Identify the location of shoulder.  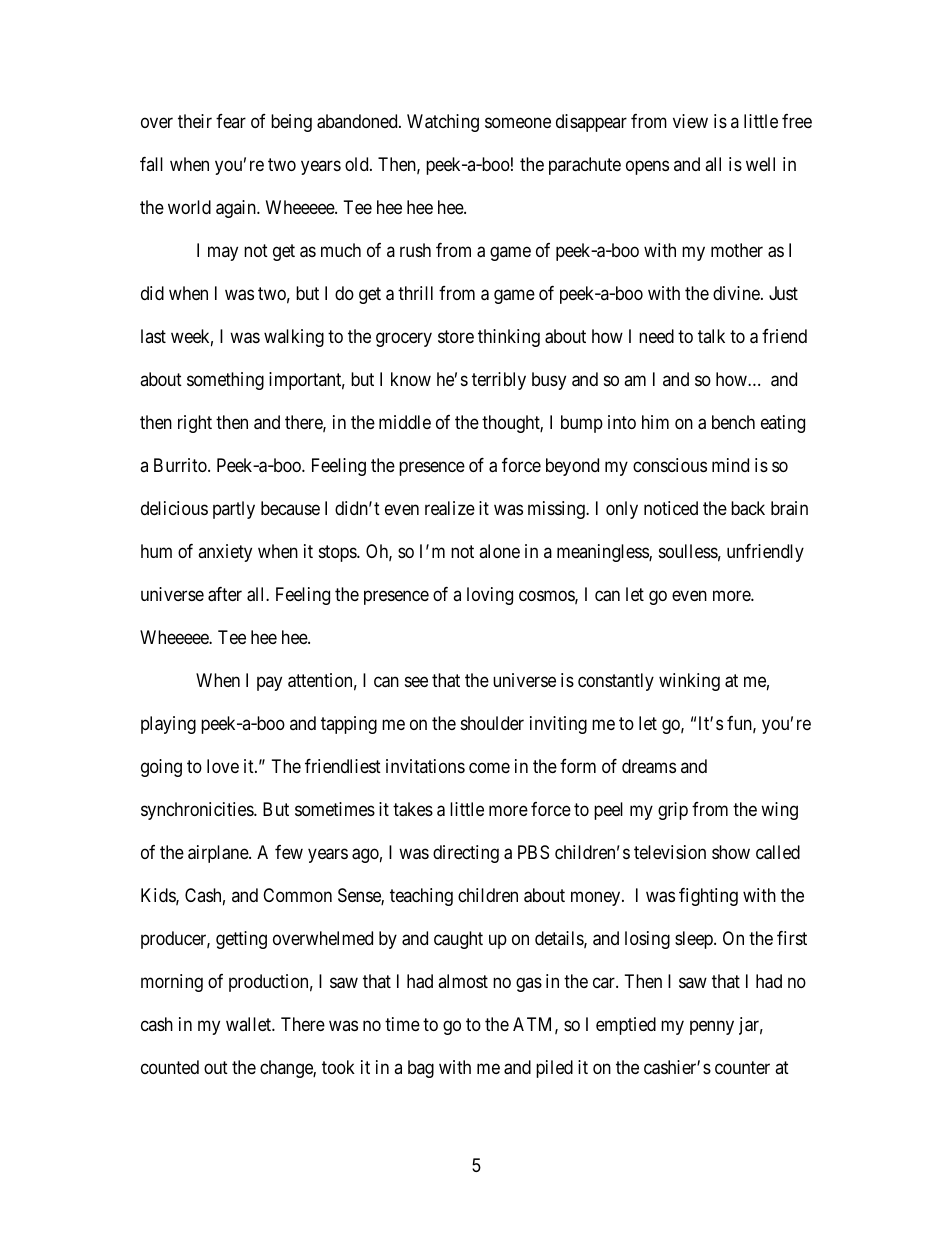
(492, 723).
